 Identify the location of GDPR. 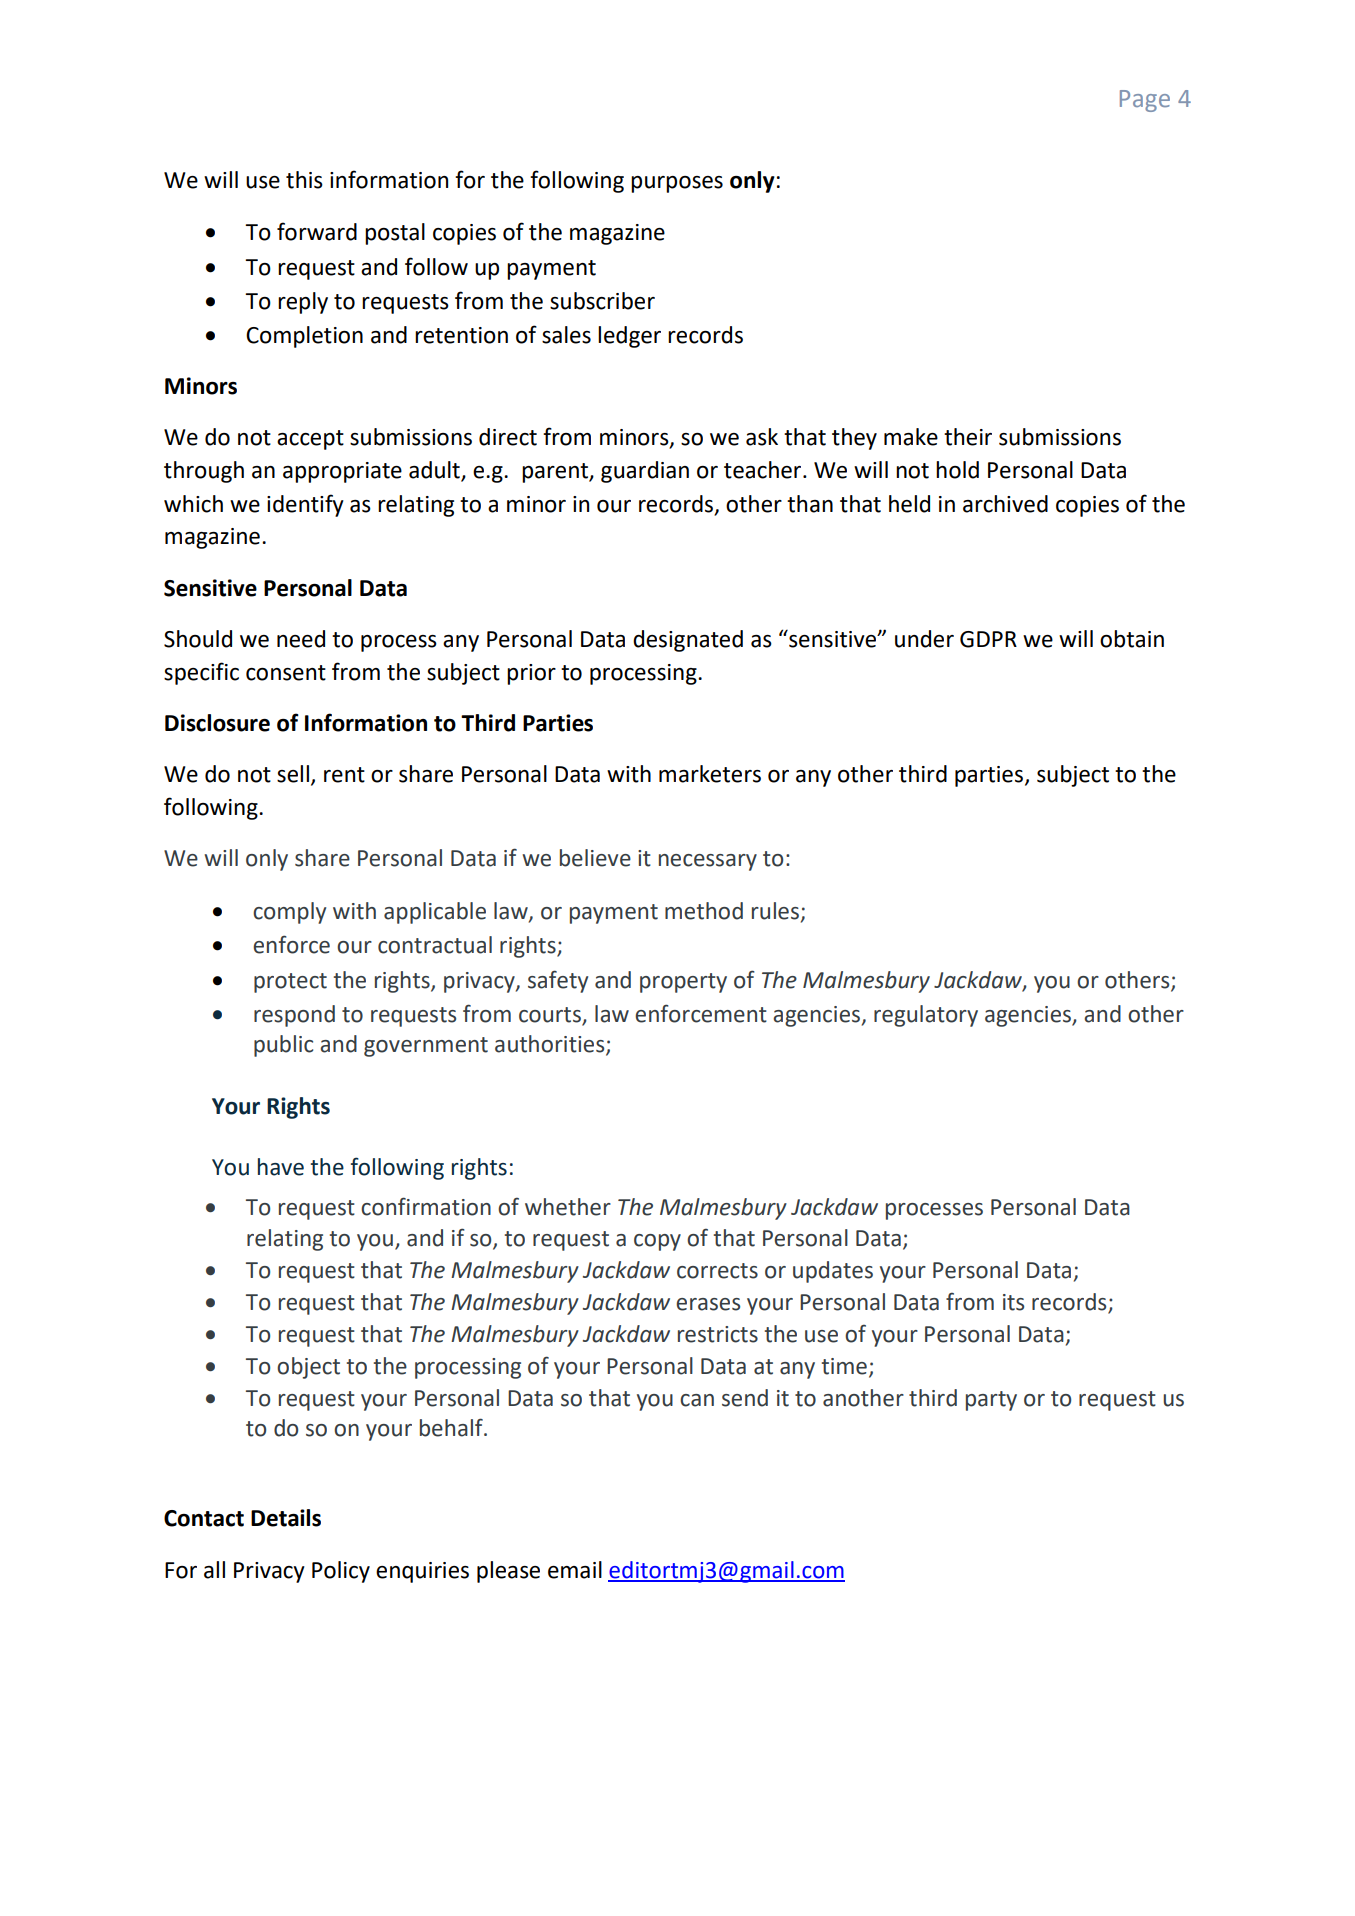
(988, 639).
